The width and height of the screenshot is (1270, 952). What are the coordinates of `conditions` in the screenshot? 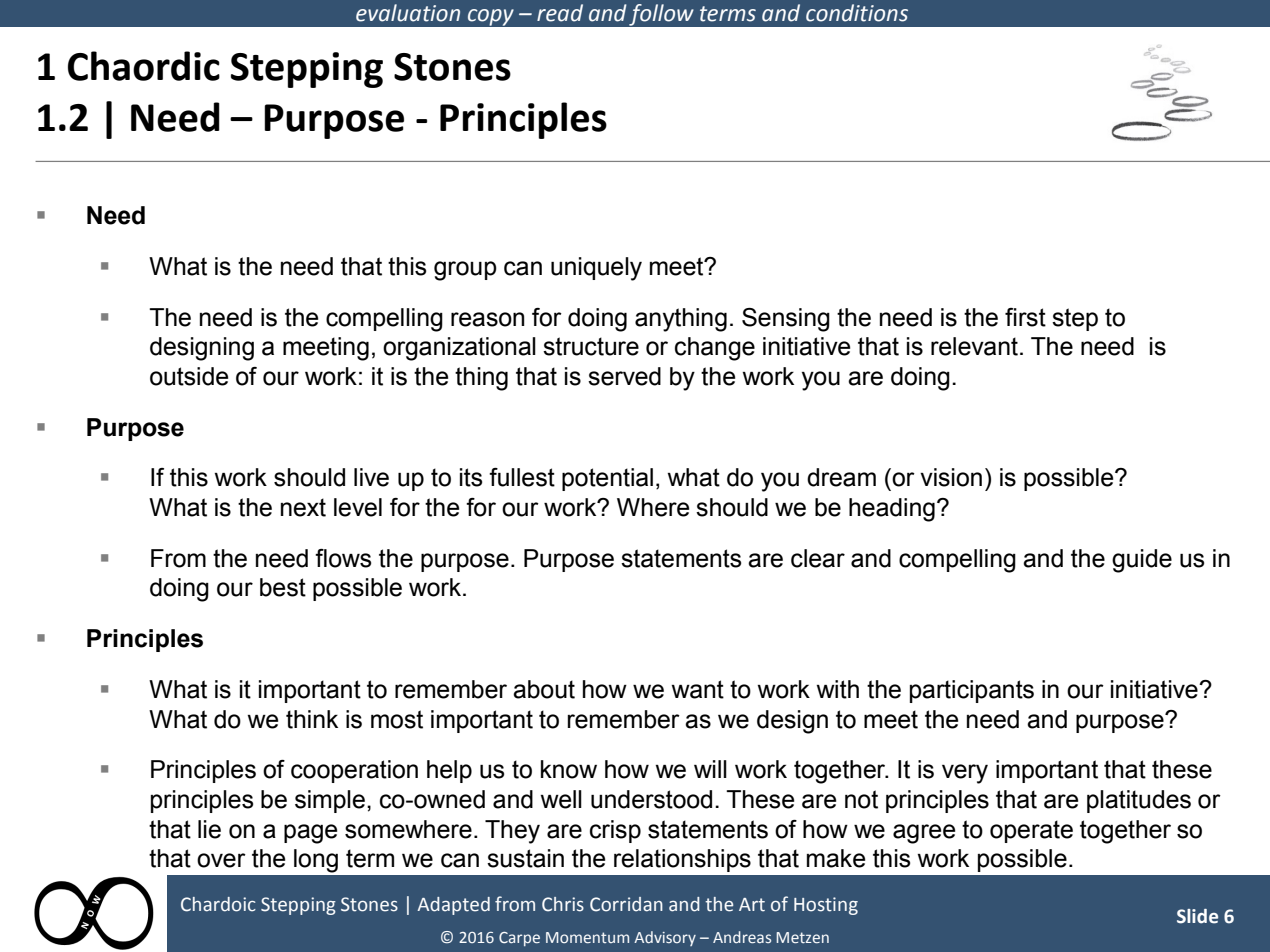 It's located at (857, 13).
